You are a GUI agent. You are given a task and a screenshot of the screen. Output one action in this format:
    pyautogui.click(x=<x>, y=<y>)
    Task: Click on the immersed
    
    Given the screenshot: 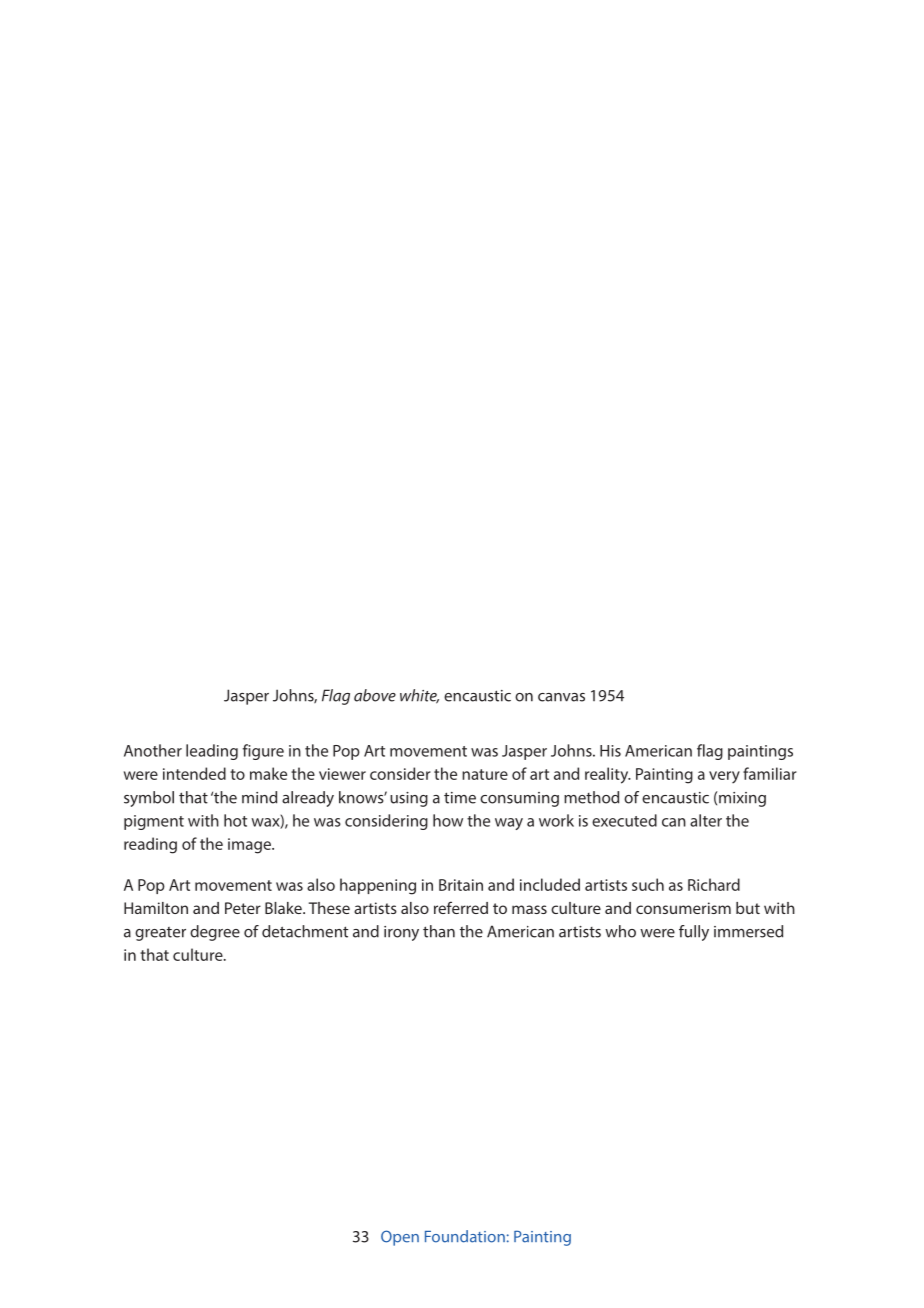 What is the action you would take?
    pyautogui.click(x=748, y=931)
